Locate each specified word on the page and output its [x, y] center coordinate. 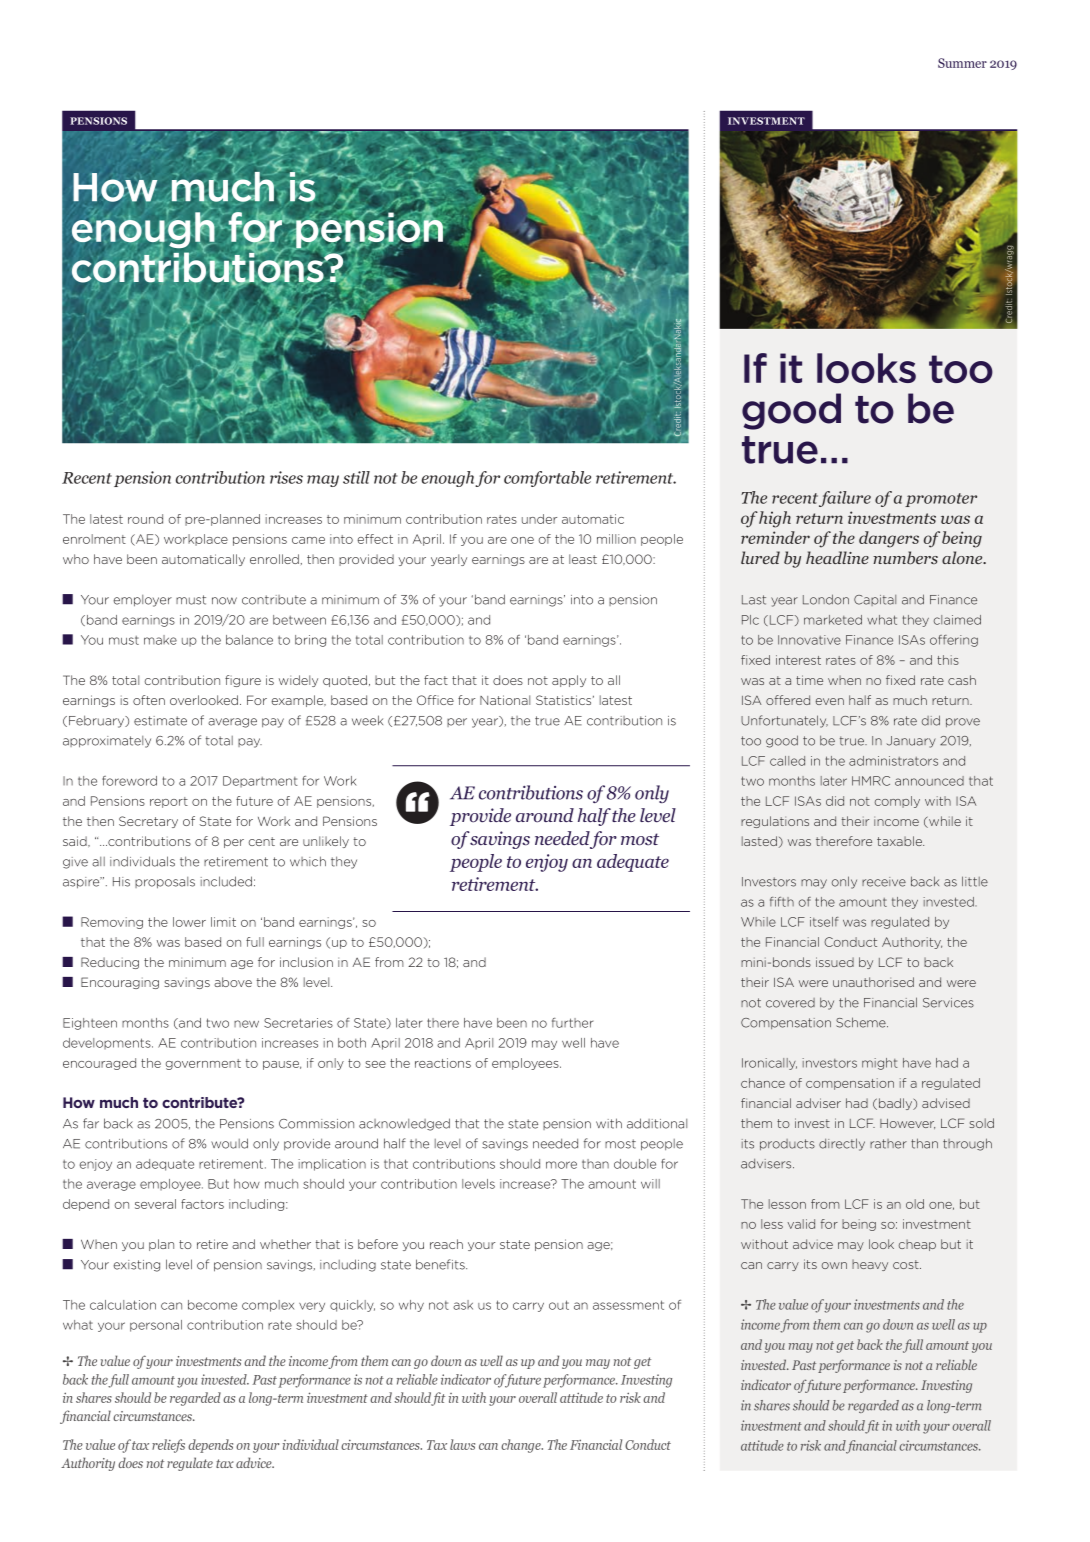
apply [569, 681]
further [572, 1023]
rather [888, 1144]
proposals [165, 883]
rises [286, 477]
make [160, 640]
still [356, 477]
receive [884, 882]
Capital [875, 600]
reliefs [168, 1446]
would [229, 1143]
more [561, 1165]
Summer [962, 63]
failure [845, 499]
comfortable [547, 479]
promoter [941, 500]
